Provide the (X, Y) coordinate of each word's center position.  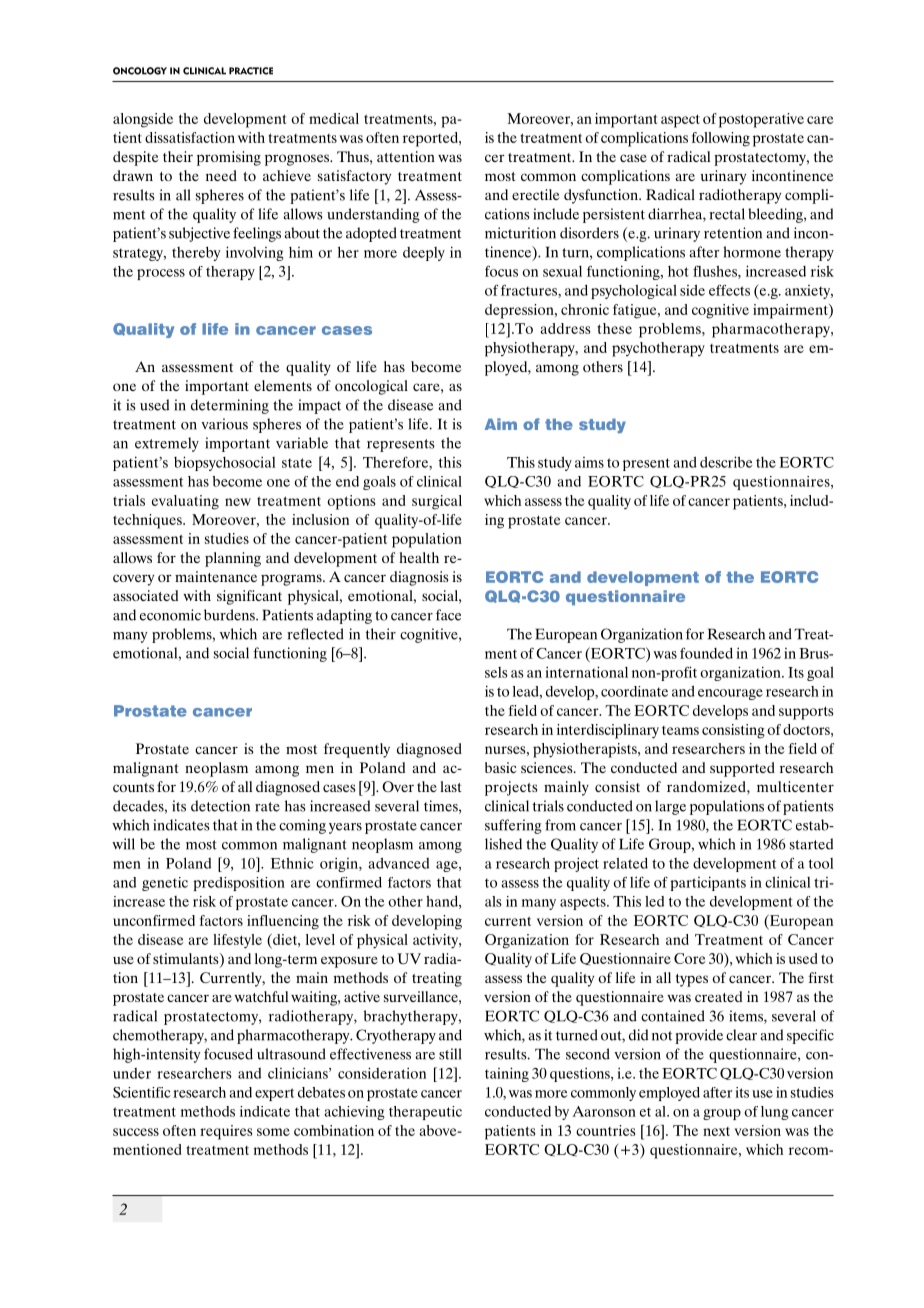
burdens (230, 615)
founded (706, 653)
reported (431, 139)
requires (226, 1132)
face (448, 615)
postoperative (761, 120)
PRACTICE (251, 71)
